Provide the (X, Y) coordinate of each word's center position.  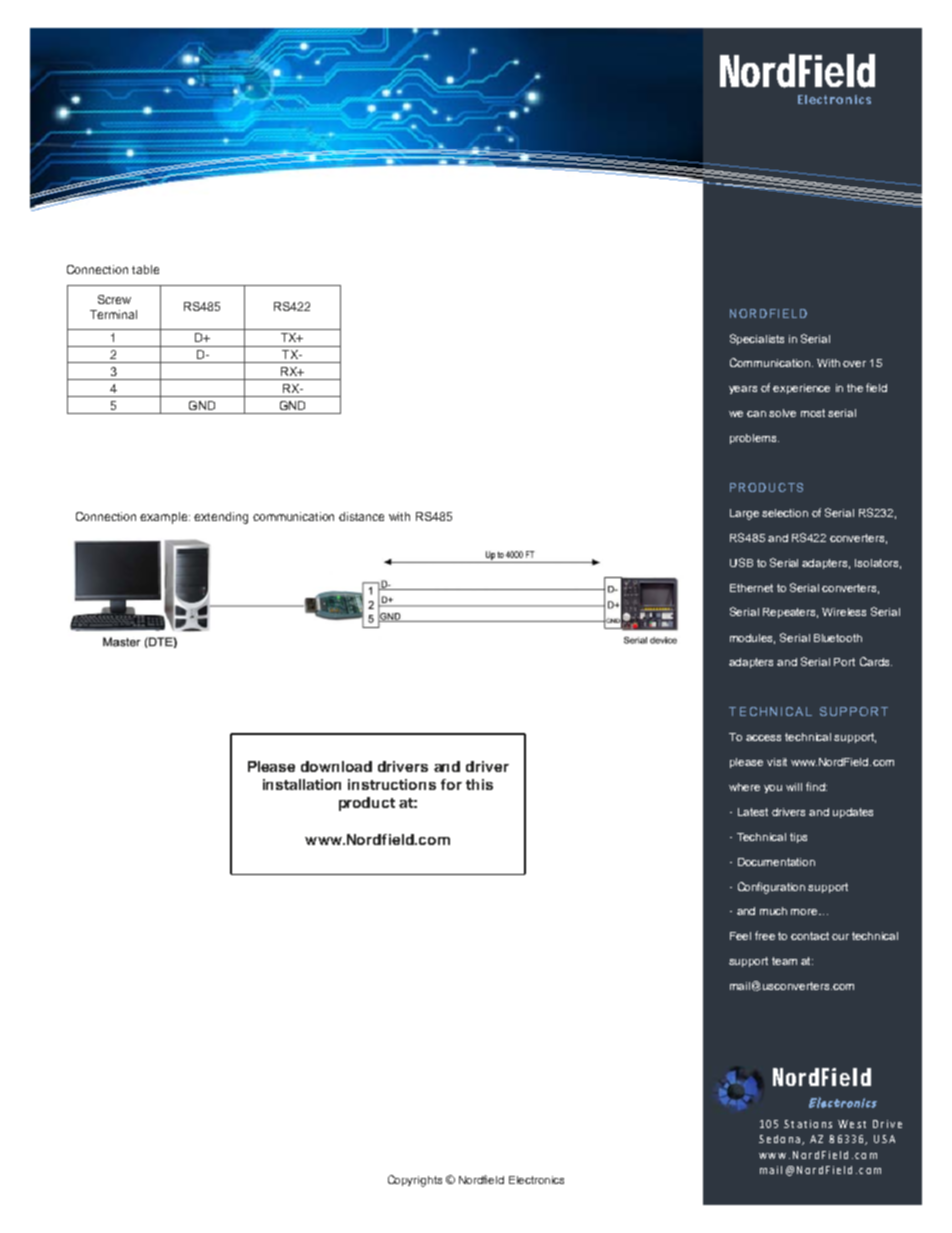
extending (221, 518)
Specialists (757, 339)
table (145, 269)
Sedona (779, 1139)
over (854, 364)
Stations (808, 1124)
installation (302, 784)
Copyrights (415, 1181)
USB (741, 562)
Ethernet (751, 588)
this (479, 784)
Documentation (776, 862)
